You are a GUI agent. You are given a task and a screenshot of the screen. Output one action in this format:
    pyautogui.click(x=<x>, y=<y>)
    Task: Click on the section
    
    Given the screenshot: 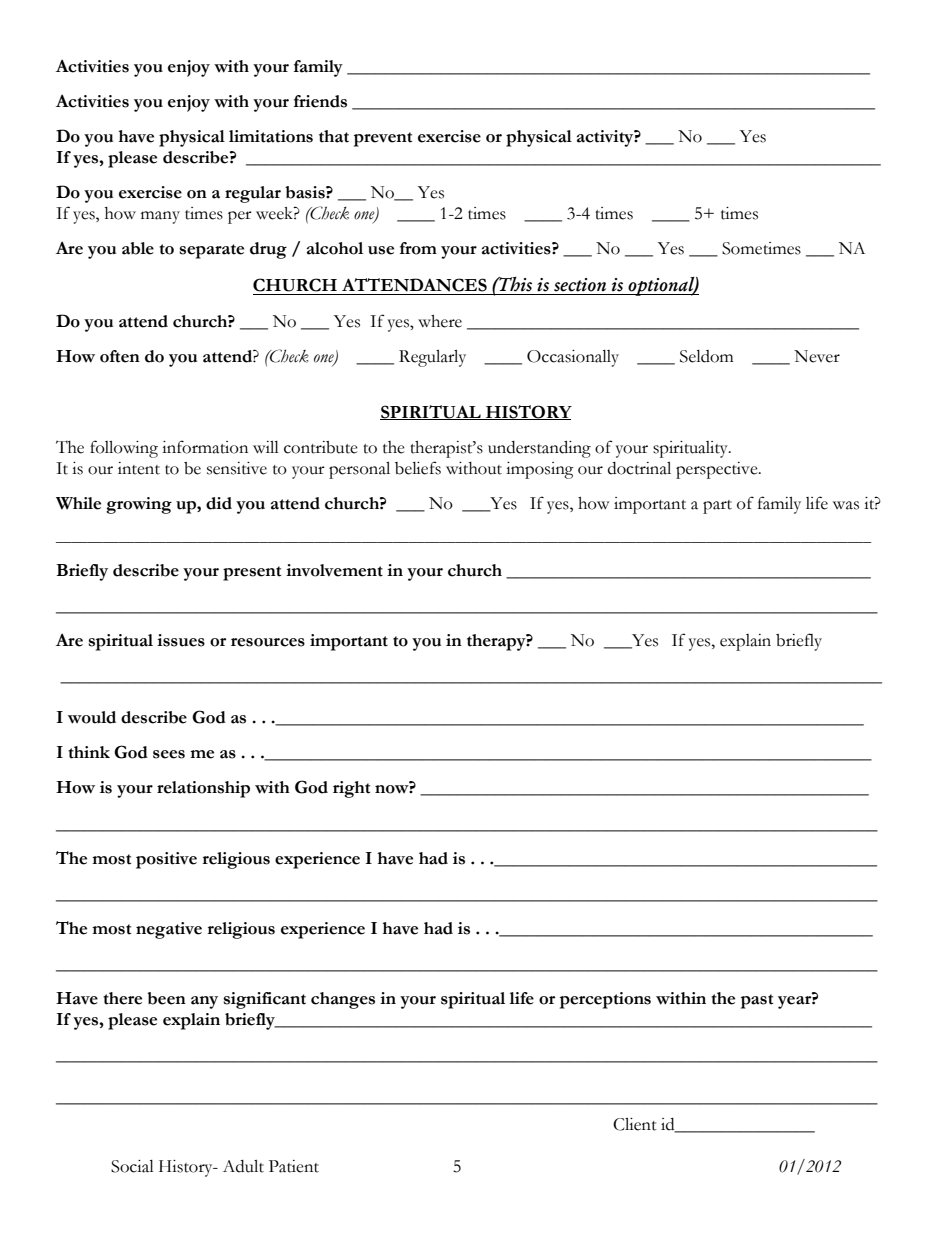 What is the action you would take?
    pyautogui.click(x=580, y=285)
